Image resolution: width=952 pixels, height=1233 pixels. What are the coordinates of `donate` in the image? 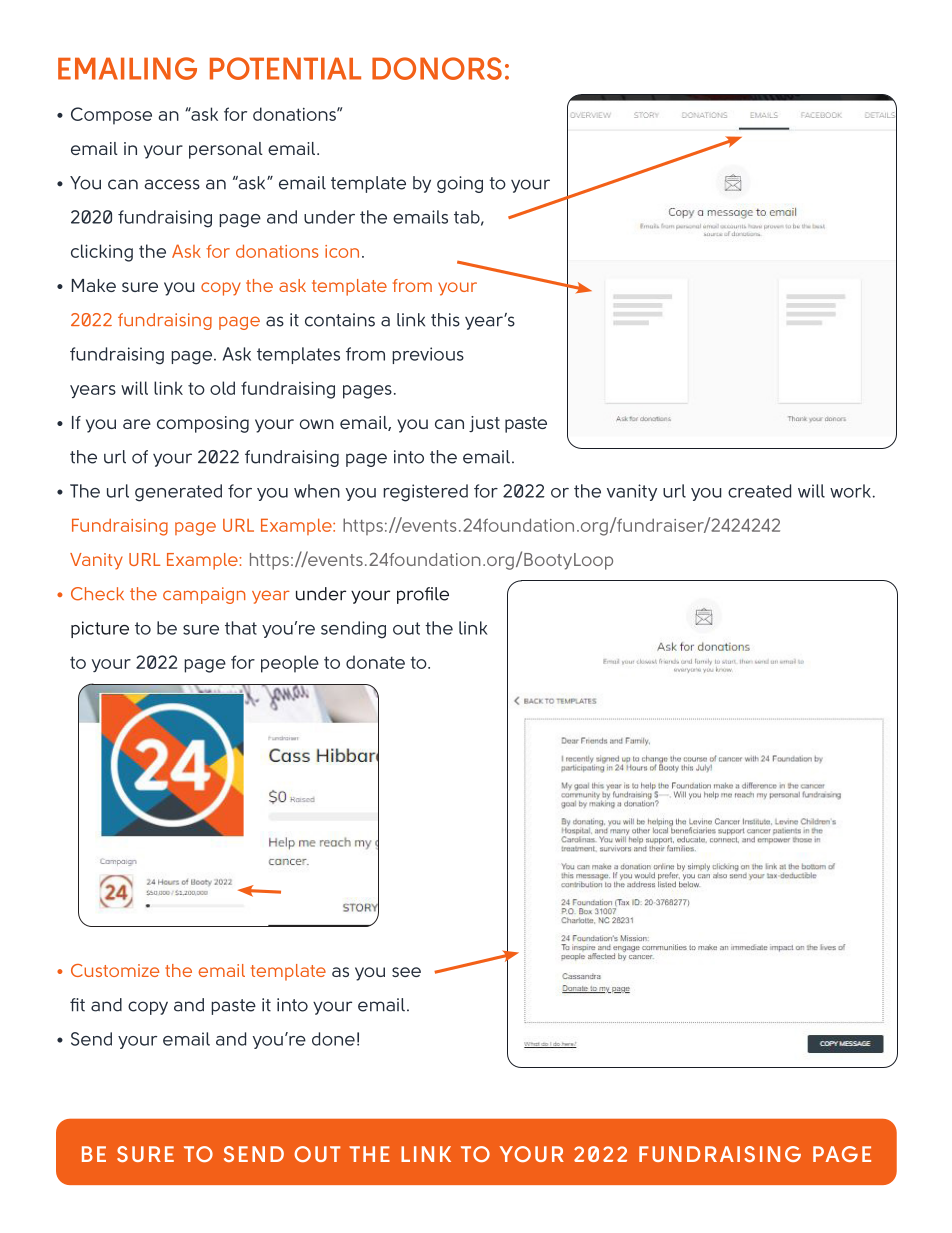 It's located at (375, 662).
